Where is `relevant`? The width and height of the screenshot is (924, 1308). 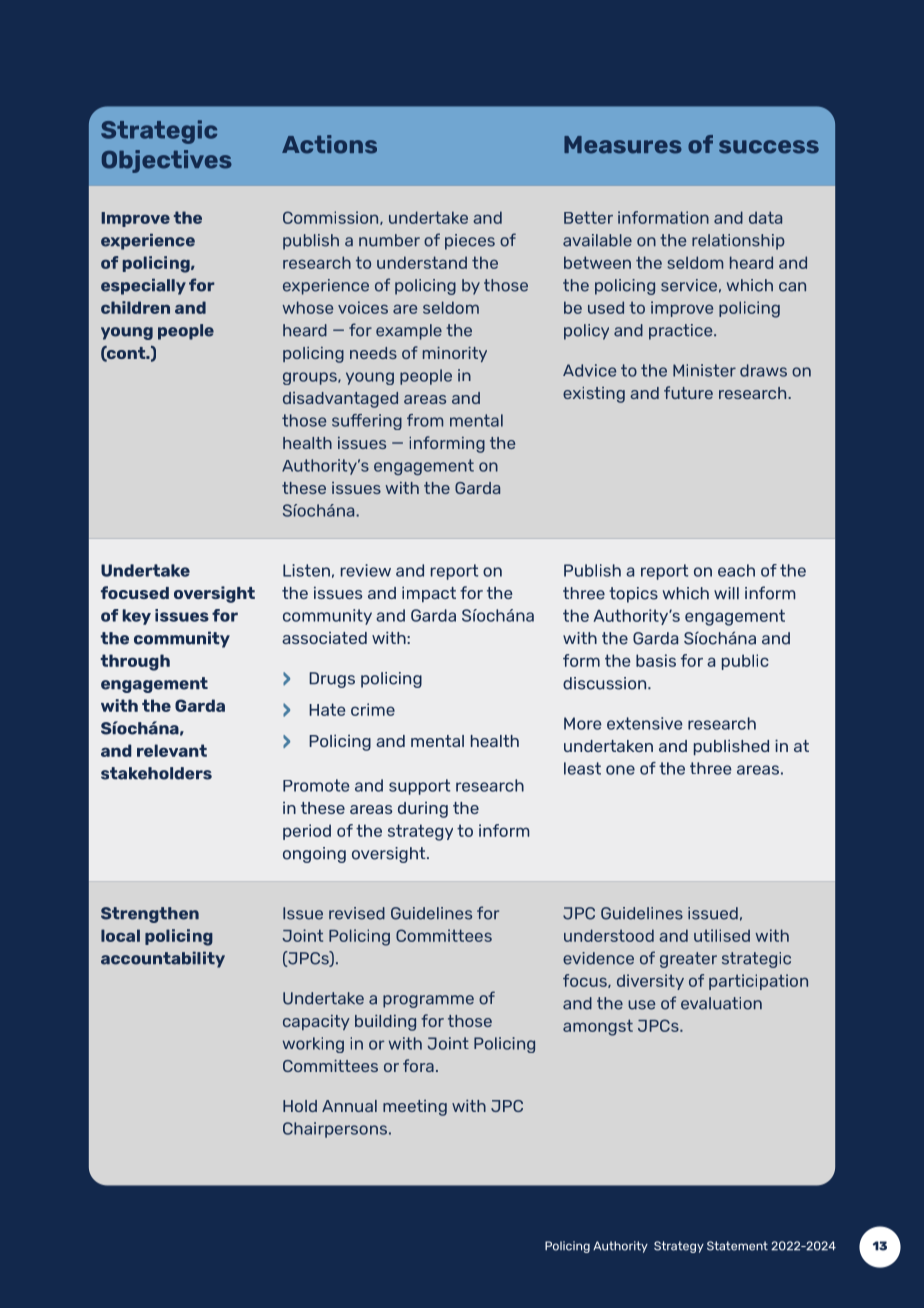 relevant is located at coordinates (172, 750).
